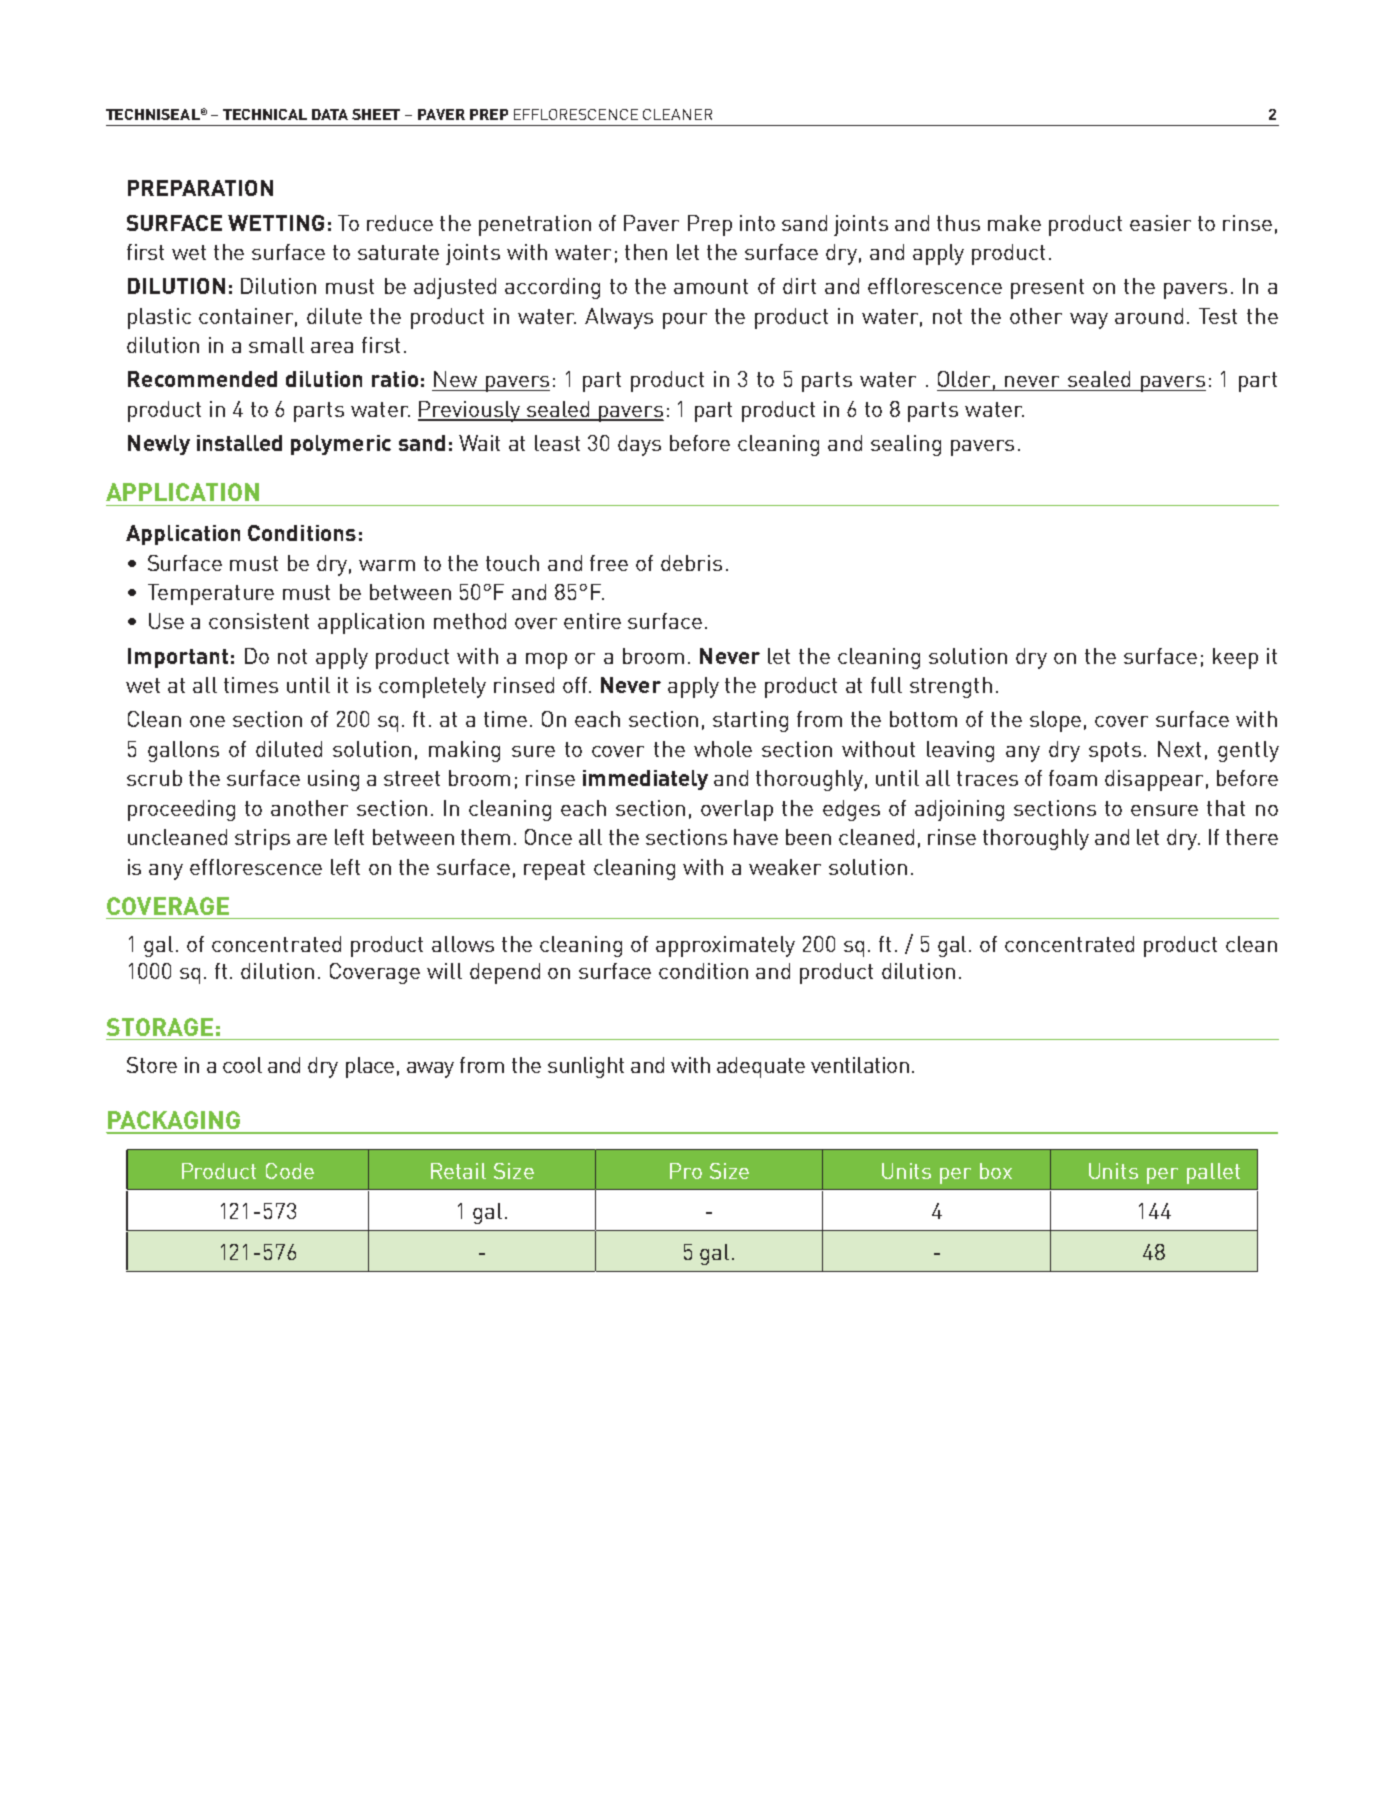  What do you see at coordinates (1160, 223) in the screenshot?
I see `easier` at bounding box center [1160, 223].
